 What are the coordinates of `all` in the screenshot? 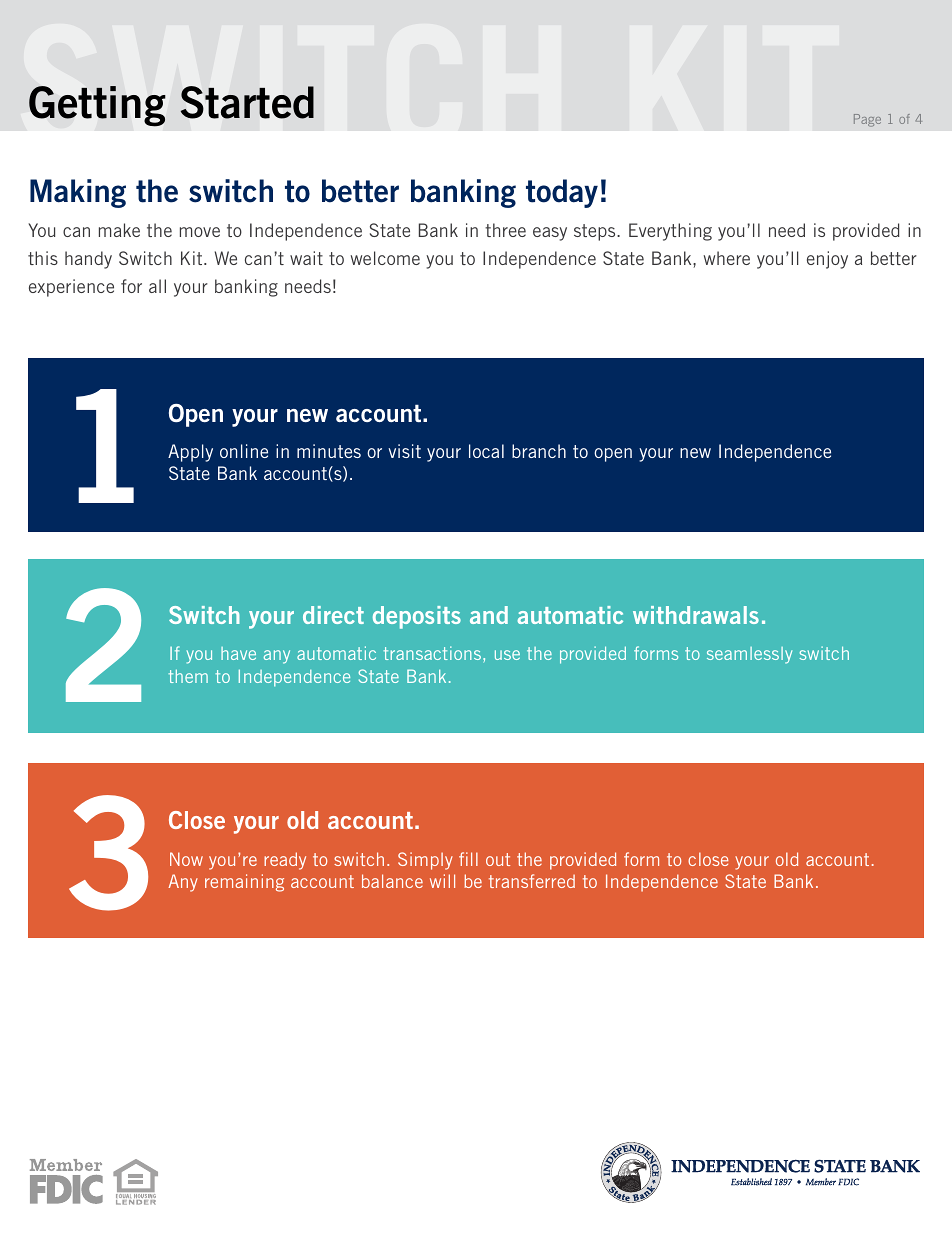 It's located at (157, 286).
